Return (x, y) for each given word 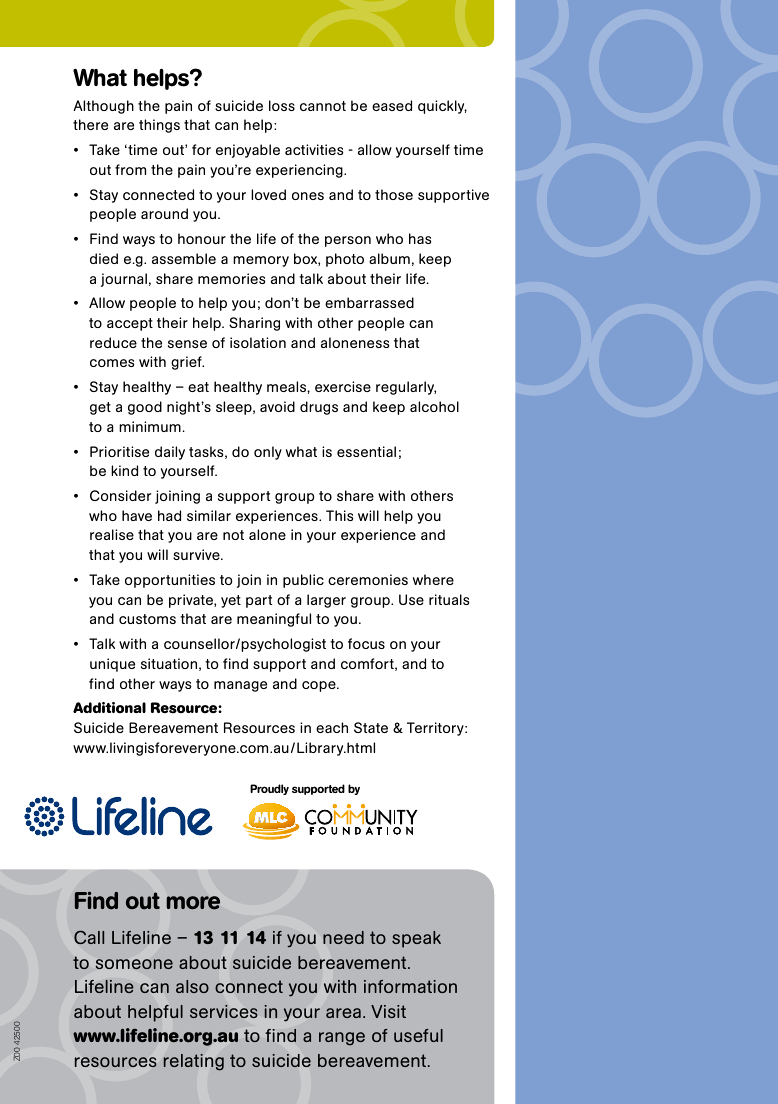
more (193, 903)
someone (134, 964)
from (130, 169)
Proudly (269, 789)
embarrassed (369, 302)
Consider (120, 495)
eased (392, 105)
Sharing (254, 324)
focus (366, 643)
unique (112, 665)
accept (130, 324)
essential (366, 451)
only (268, 453)
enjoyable (248, 151)
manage (240, 686)
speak (416, 939)
